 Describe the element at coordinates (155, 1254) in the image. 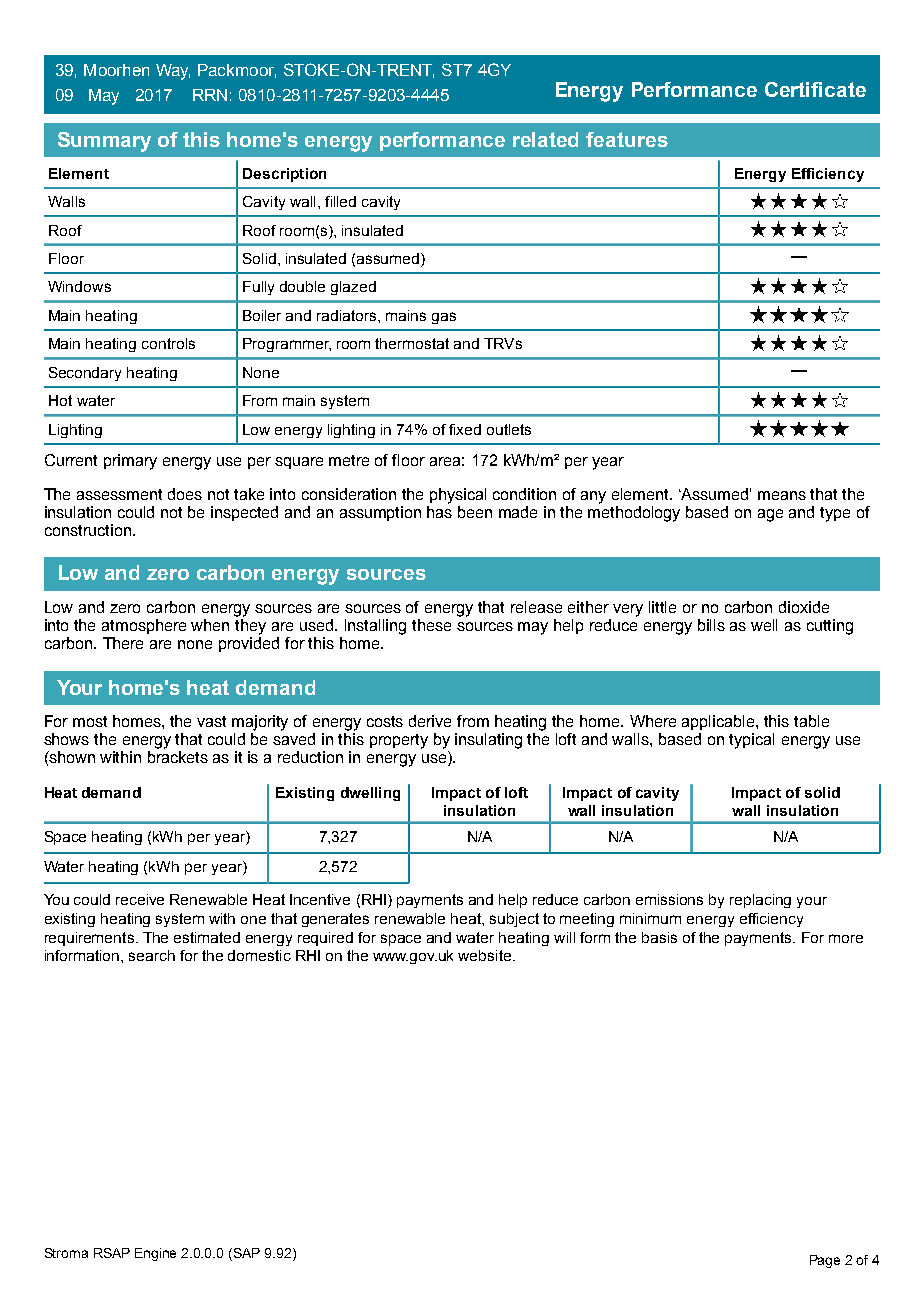

I see `Engine` at that location.
